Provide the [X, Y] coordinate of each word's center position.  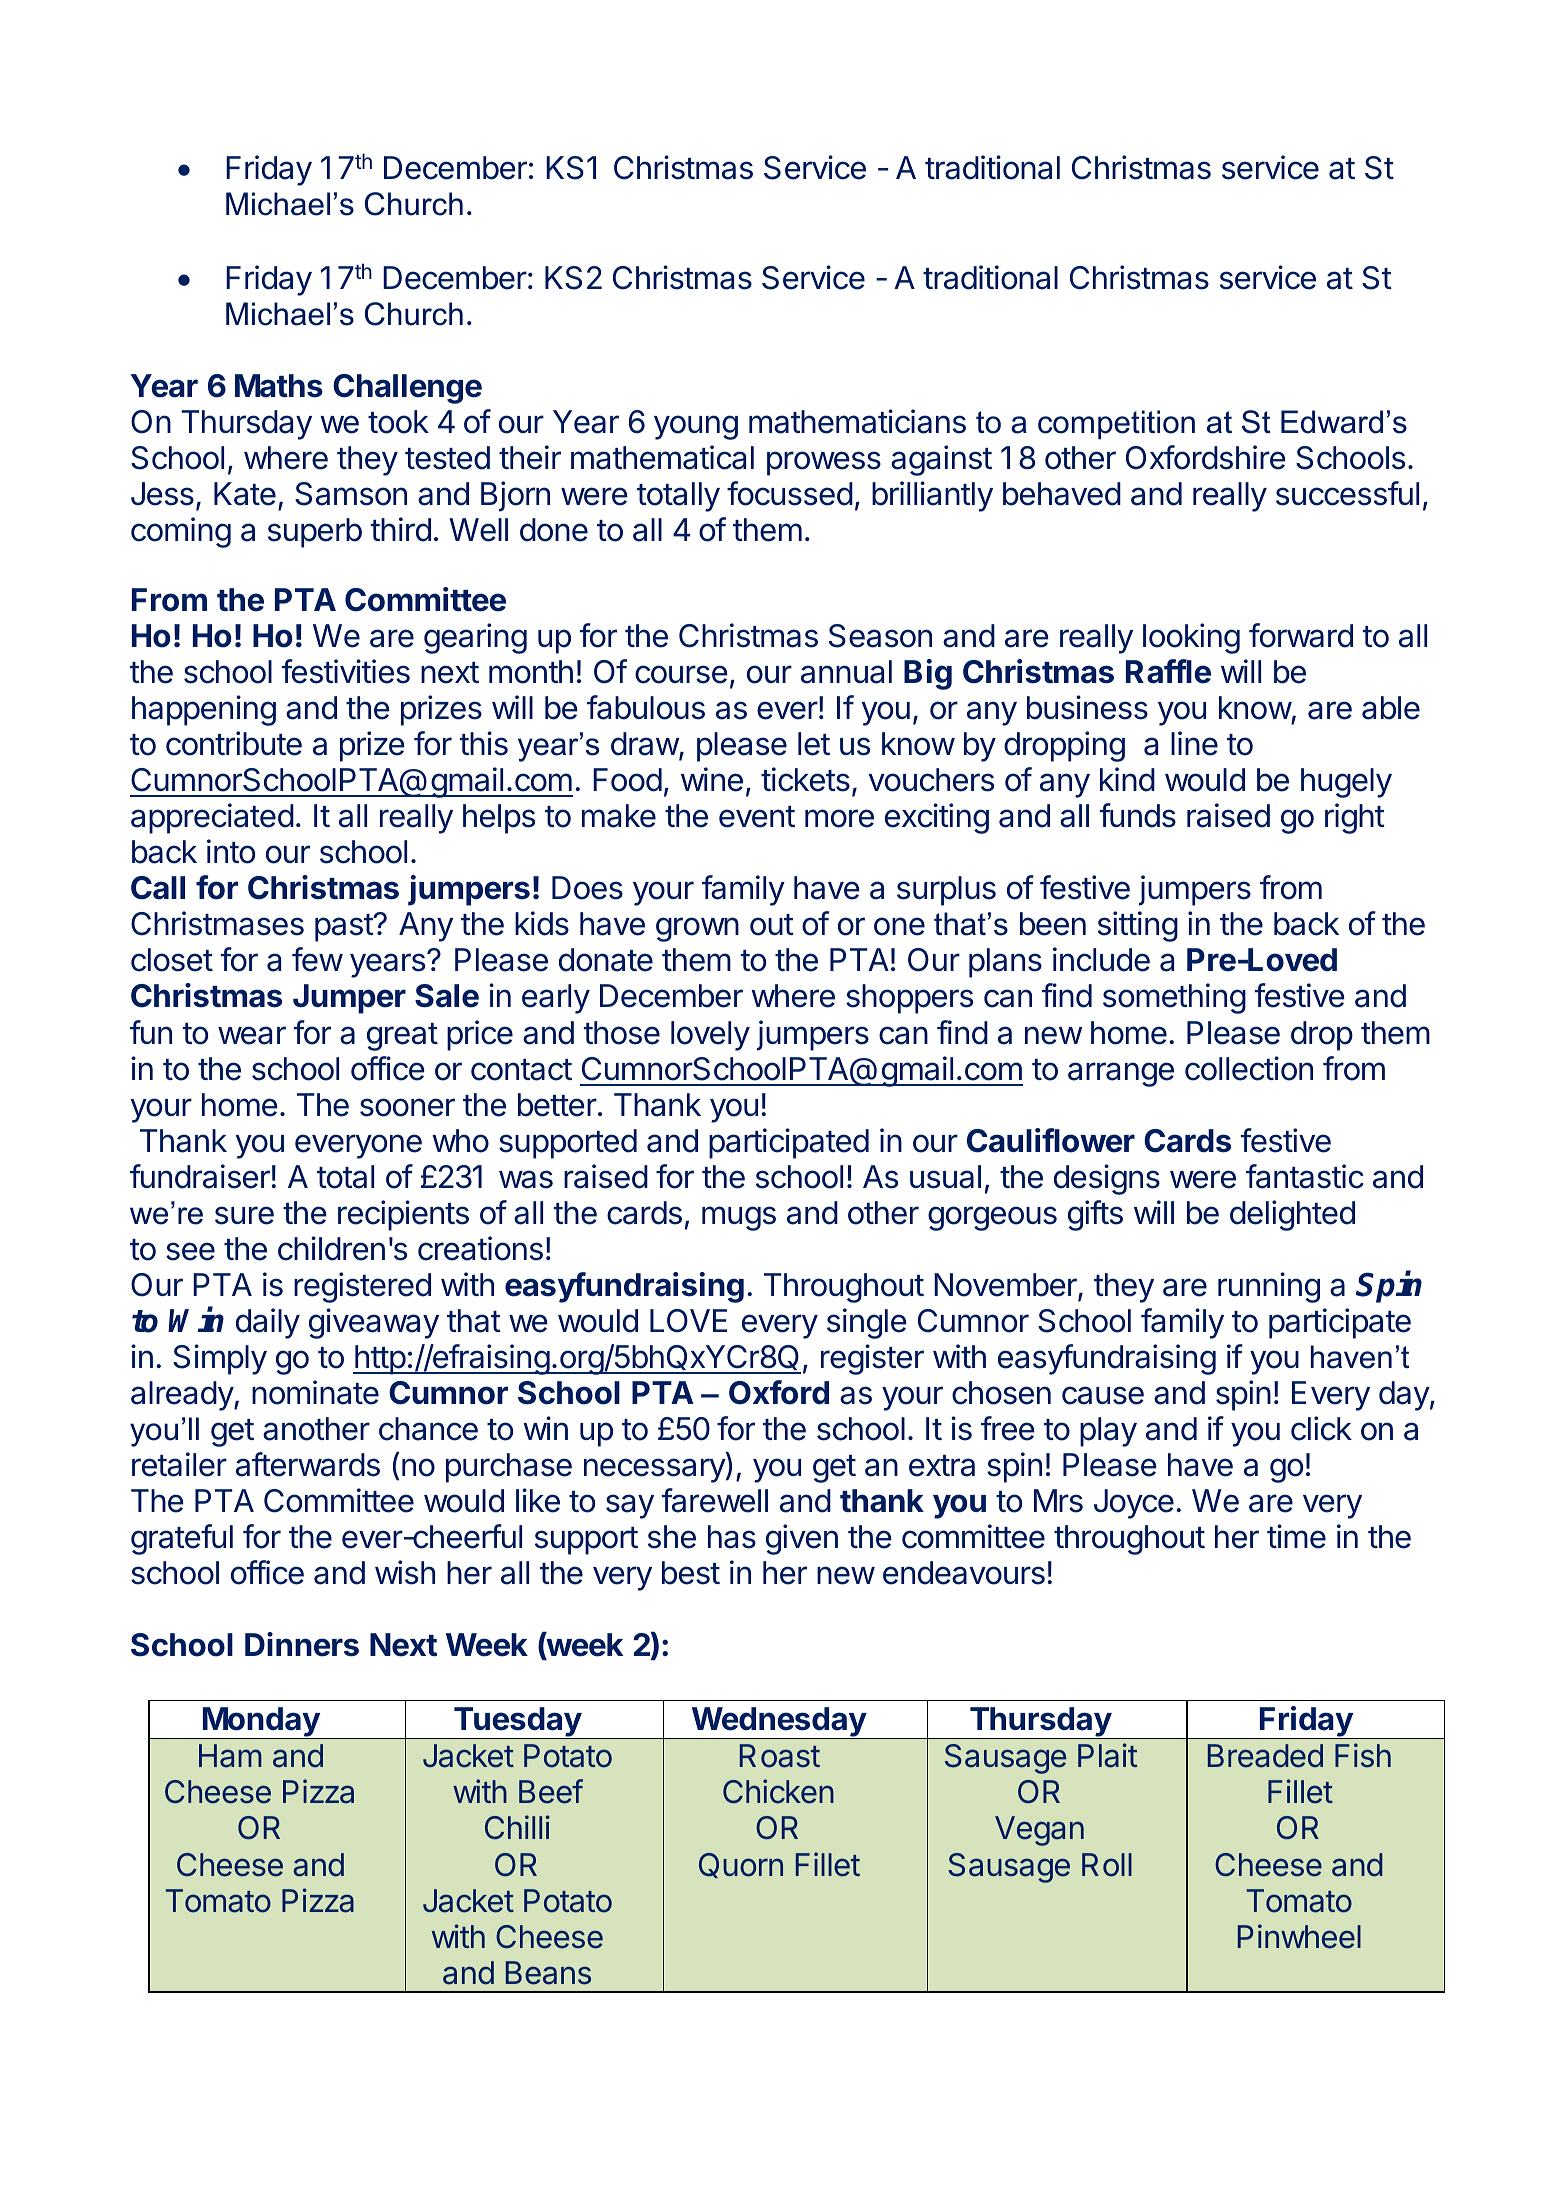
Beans [548, 1973]
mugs [739, 1218]
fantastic [1305, 1176]
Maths [279, 386]
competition [1116, 425]
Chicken [778, 1791]
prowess [824, 463]
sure [244, 1215]
